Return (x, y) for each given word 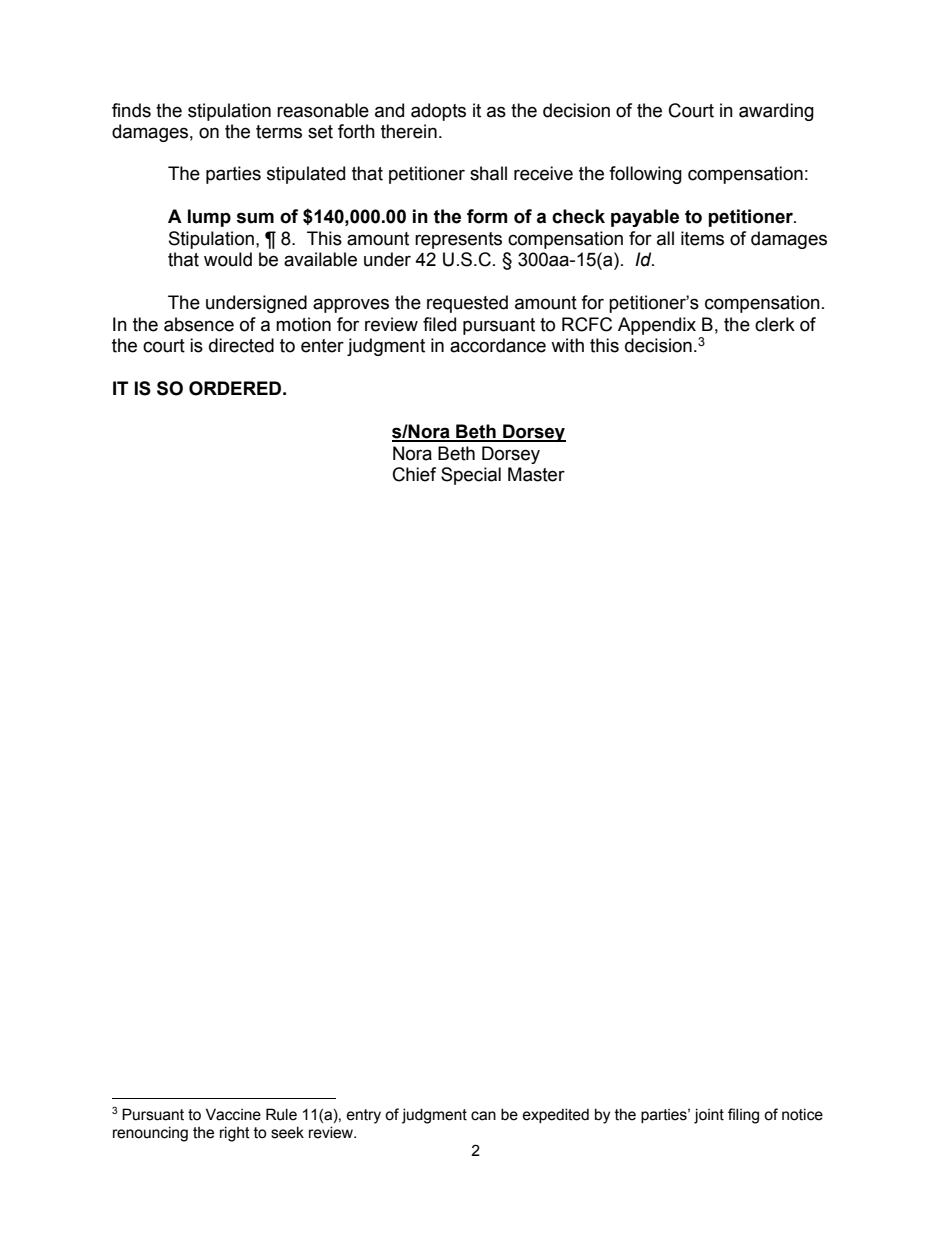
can (483, 1116)
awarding (776, 112)
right (235, 1134)
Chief (414, 474)
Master (536, 474)
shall (488, 173)
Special (471, 476)
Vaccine (233, 1114)
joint (709, 1116)
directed (241, 345)
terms (279, 132)
